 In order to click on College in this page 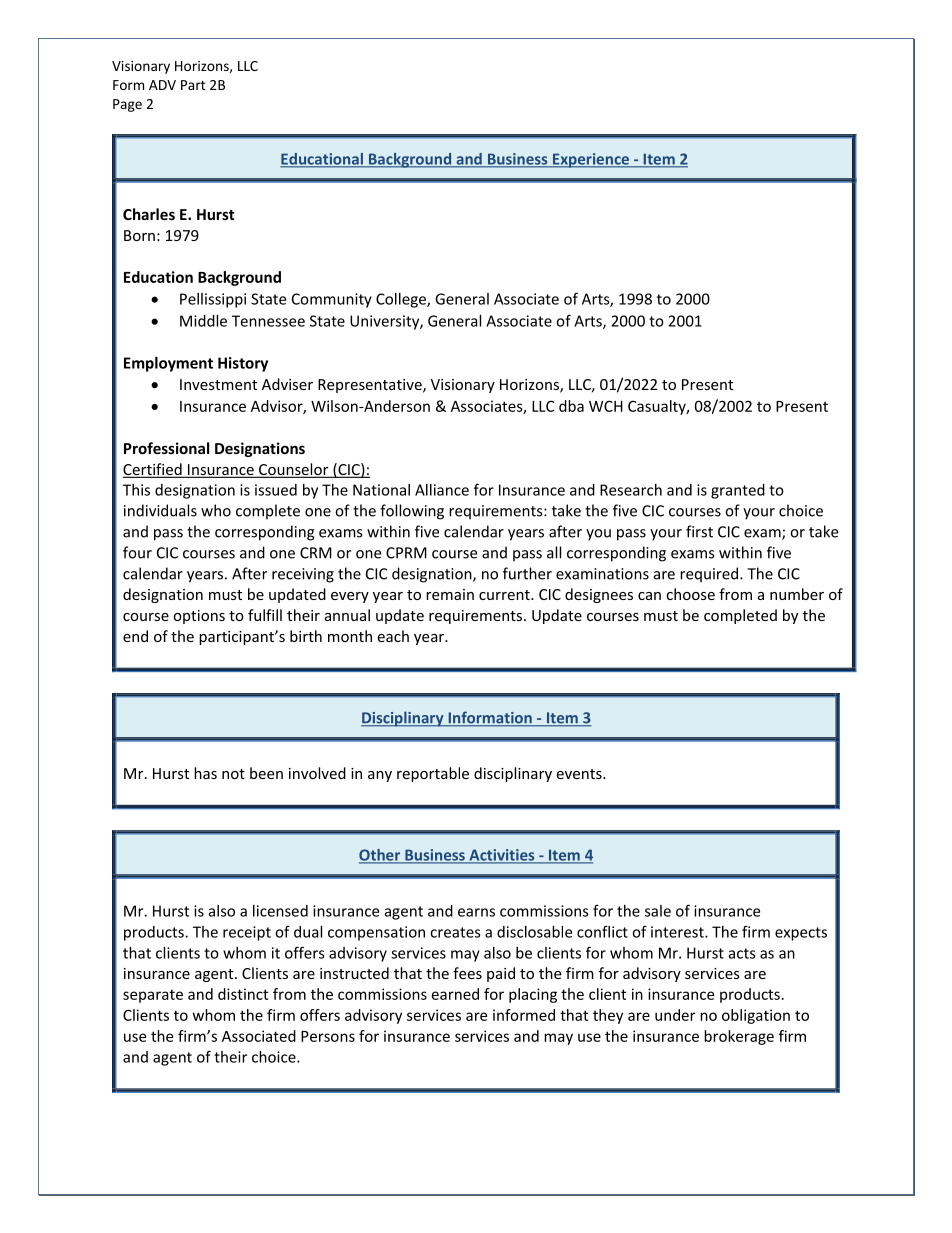, I will do `click(402, 300)`.
